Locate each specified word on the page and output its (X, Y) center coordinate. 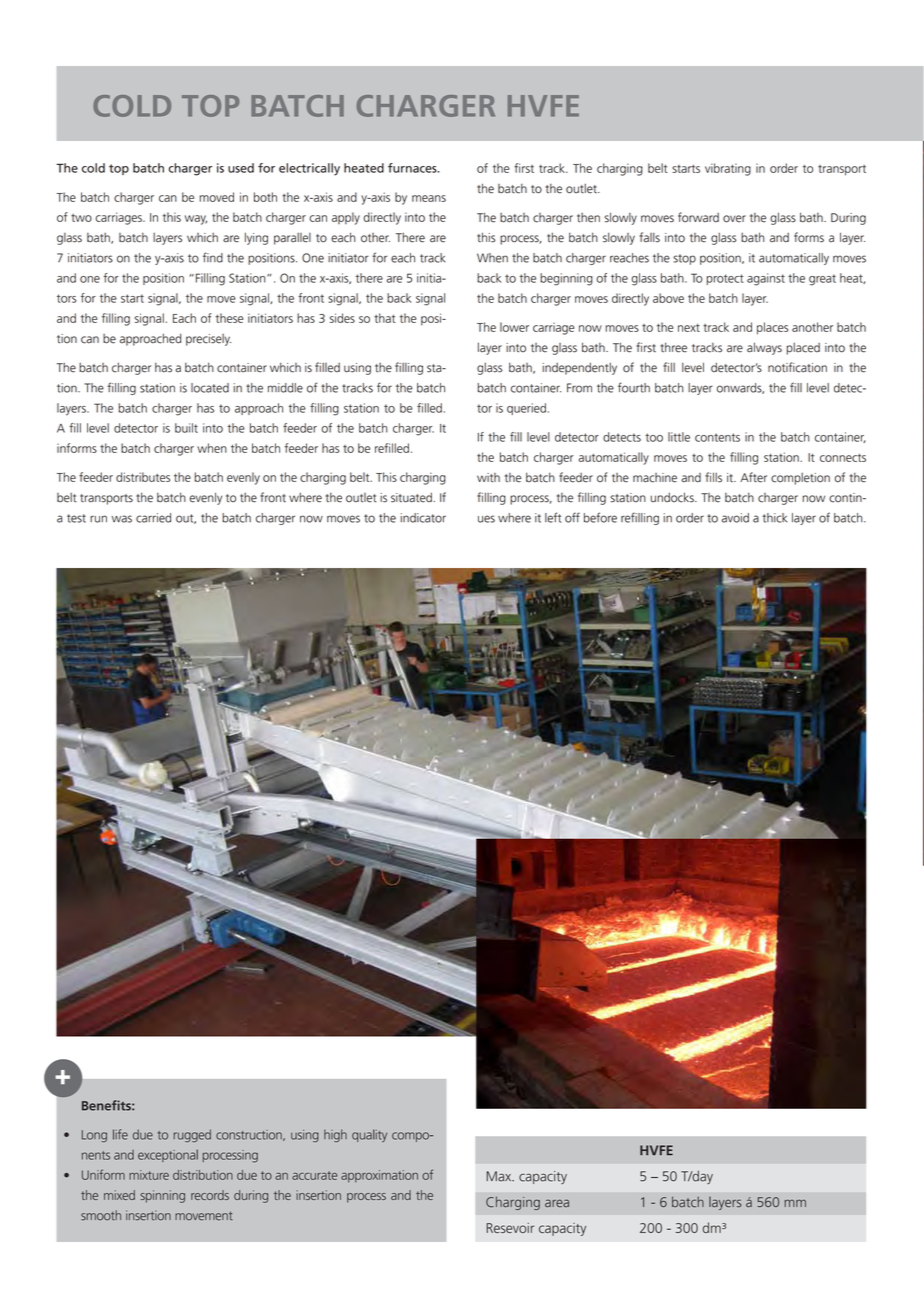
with (488, 478)
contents (717, 437)
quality (369, 1135)
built (186, 428)
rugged (192, 1135)
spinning (162, 1196)
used (241, 168)
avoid (735, 518)
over (734, 219)
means (429, 198)
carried (153, 518)
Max (500, 1176)
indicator (423, 518)
